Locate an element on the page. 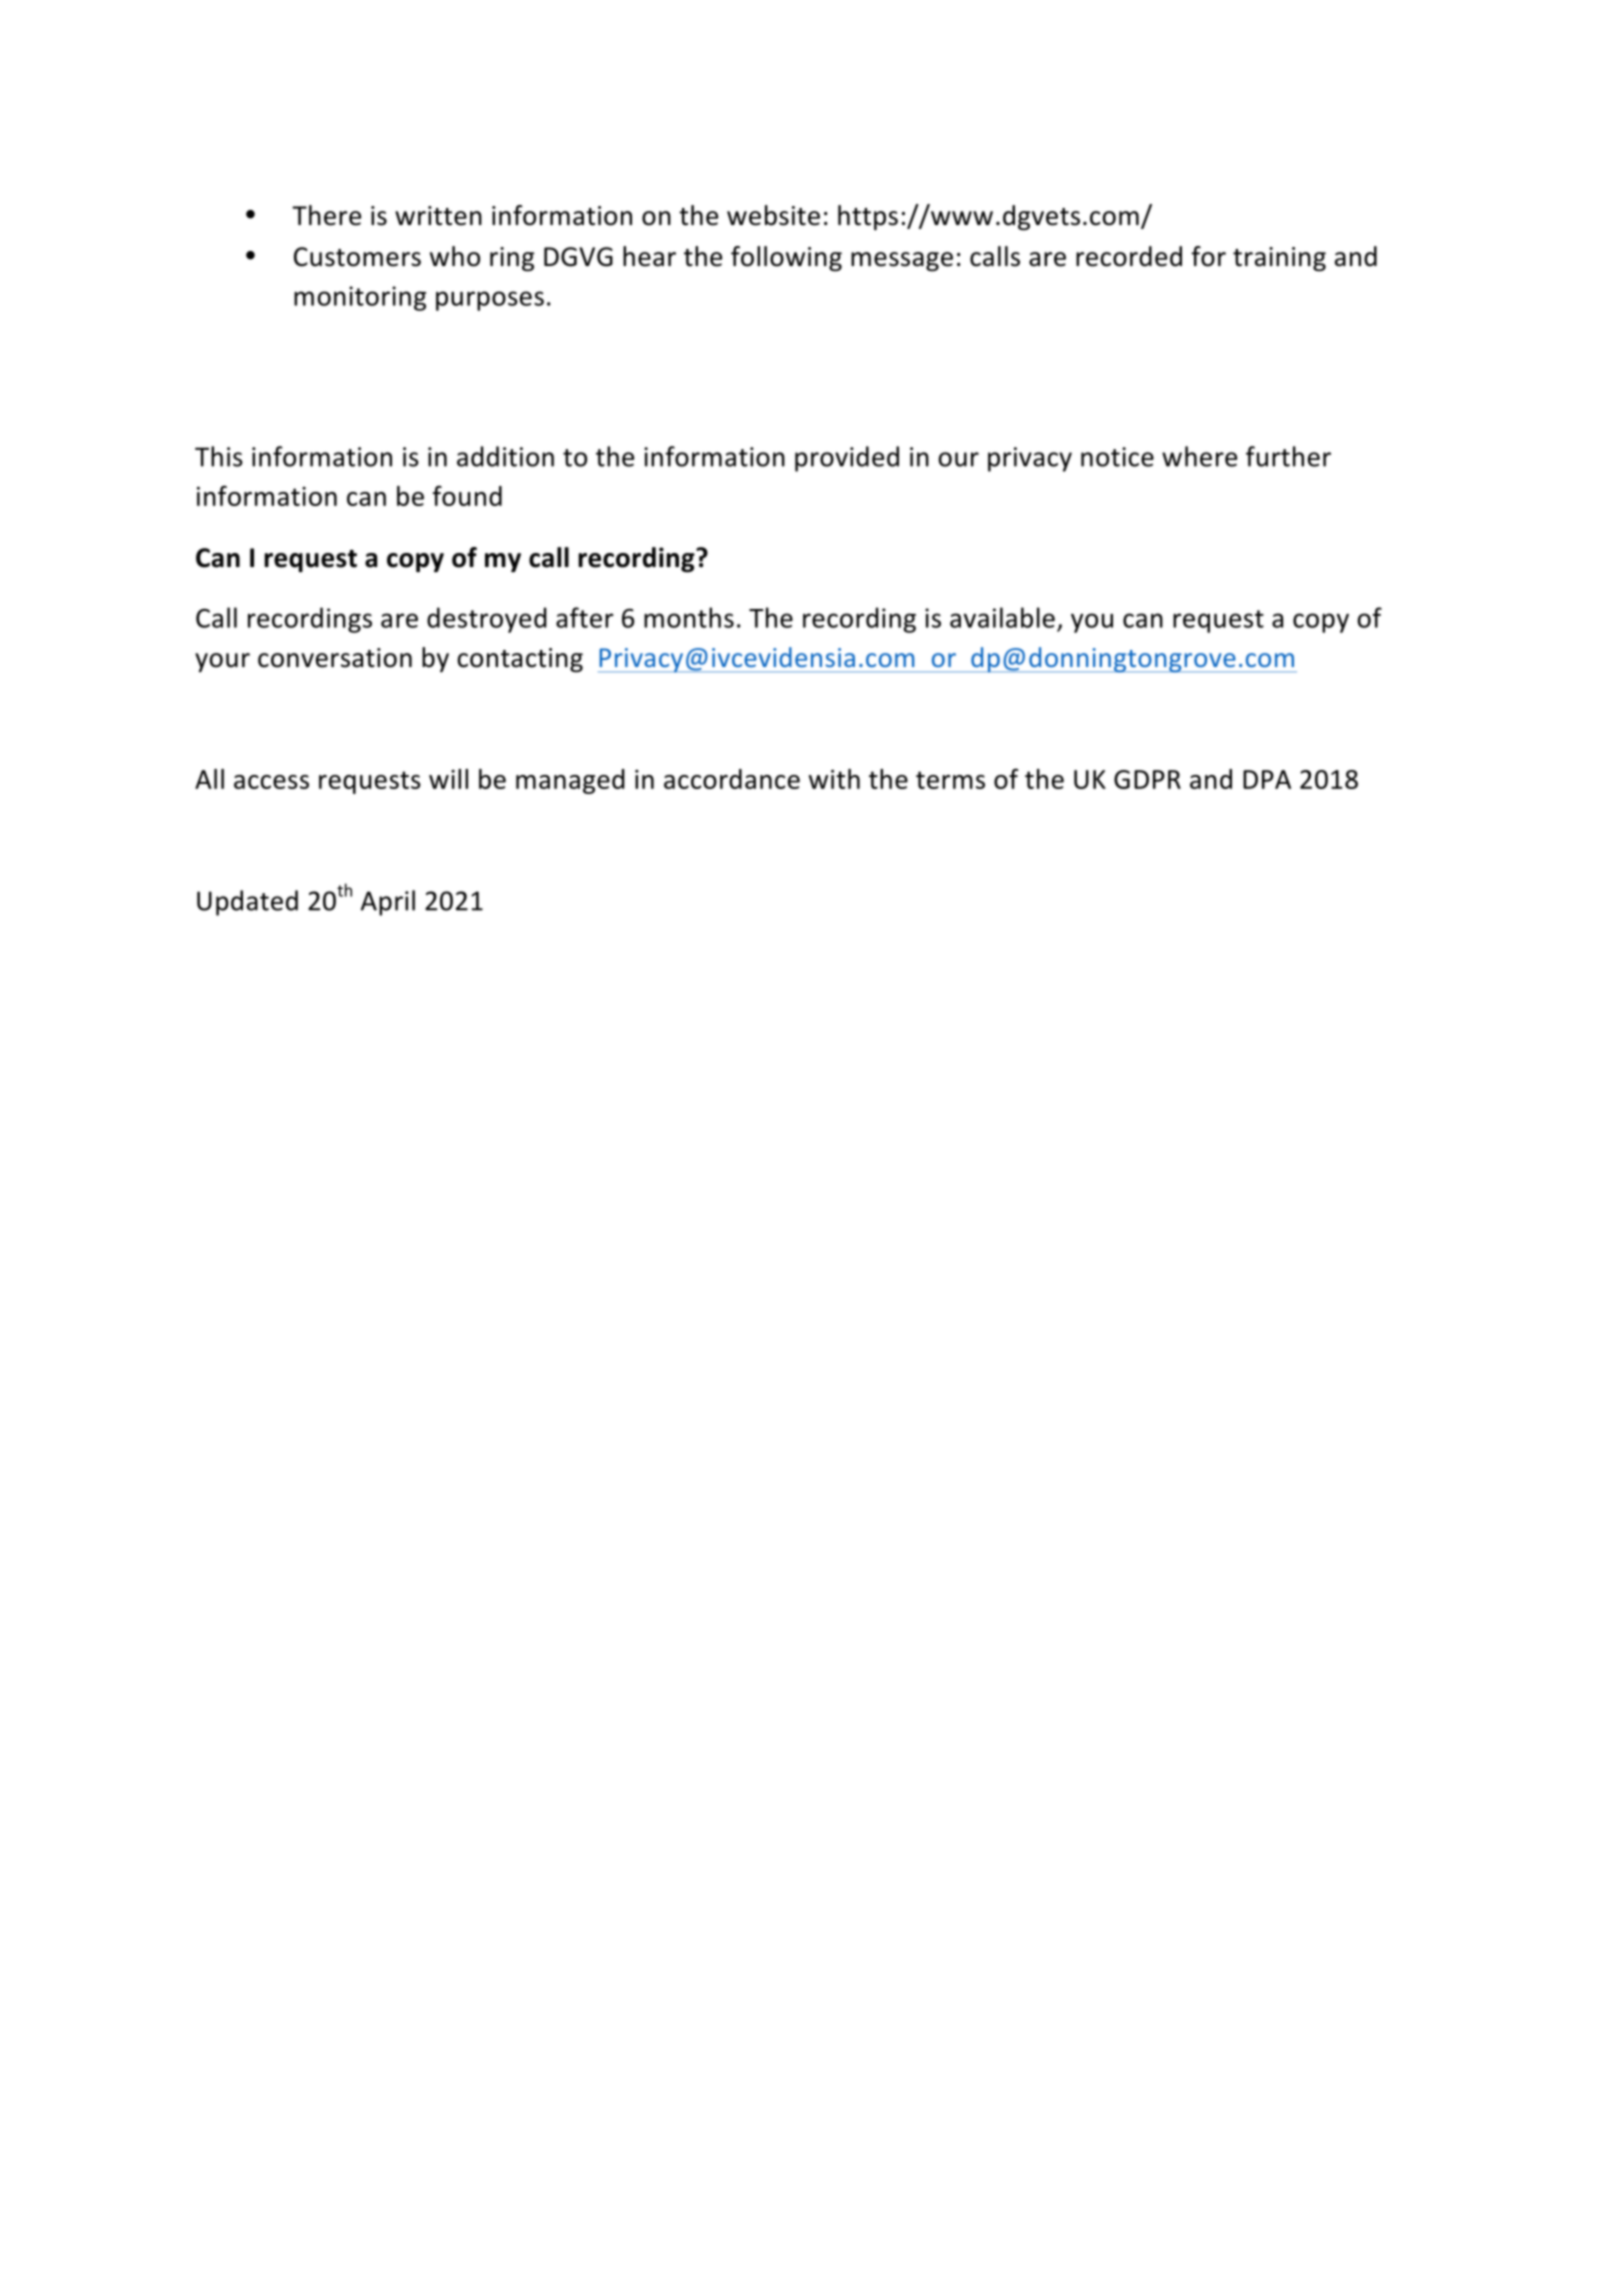 This document has width=1612, height=2281. where is located at coordinates (1199, 456).
